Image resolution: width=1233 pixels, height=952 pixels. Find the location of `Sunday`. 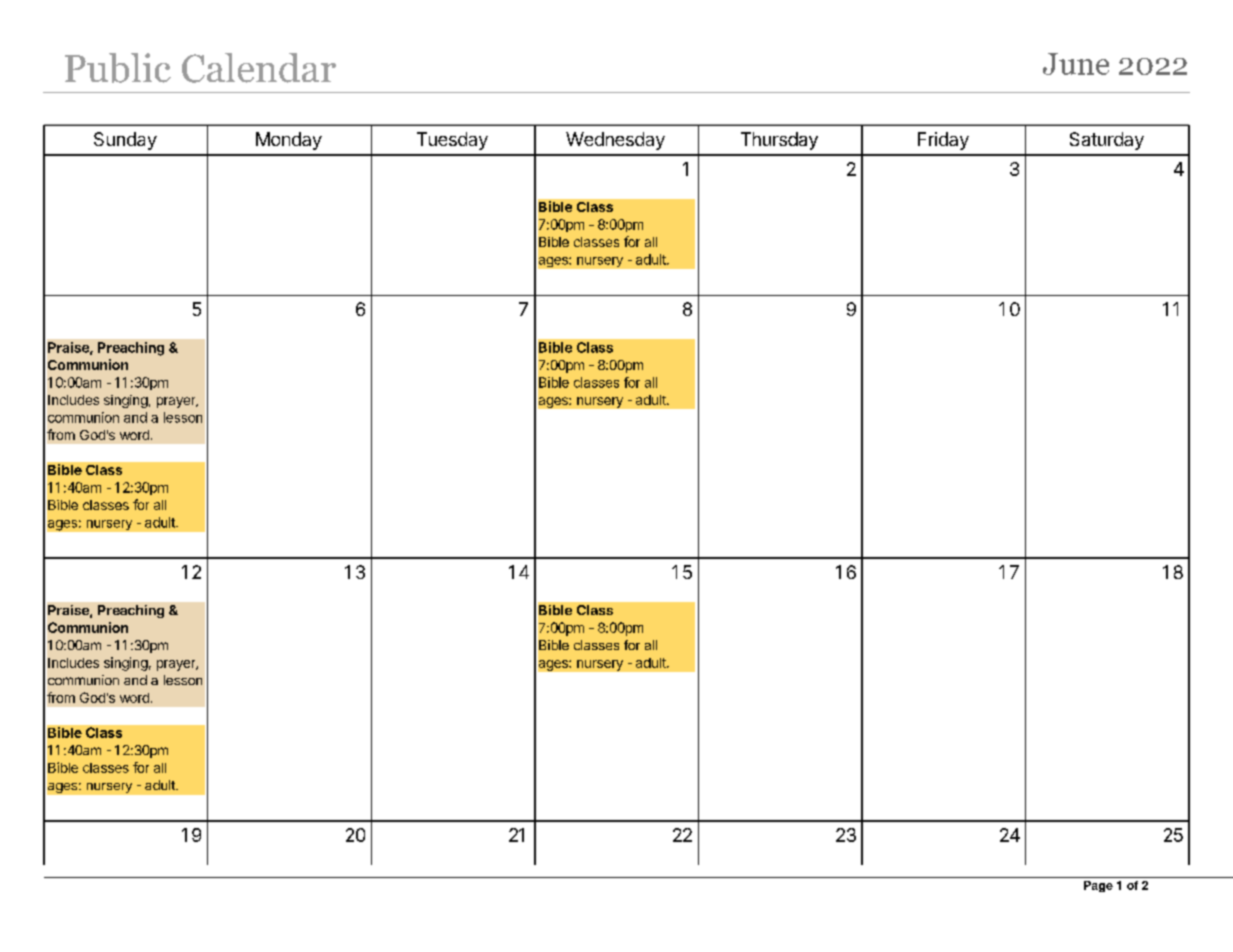

Sunday is located at coordinates (125, 141).
